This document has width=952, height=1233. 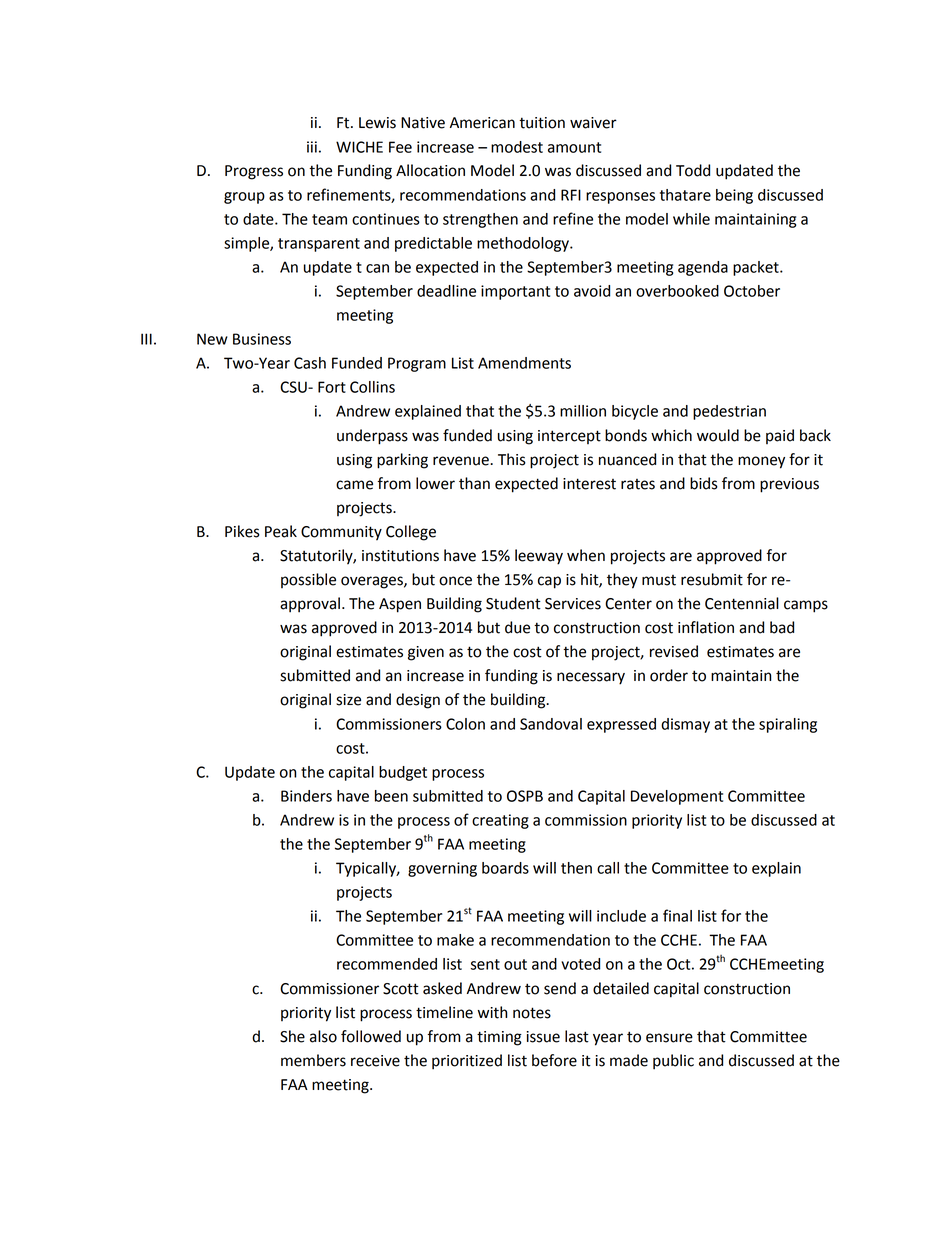 I want to click on modest, so click(x=517, y=147).
